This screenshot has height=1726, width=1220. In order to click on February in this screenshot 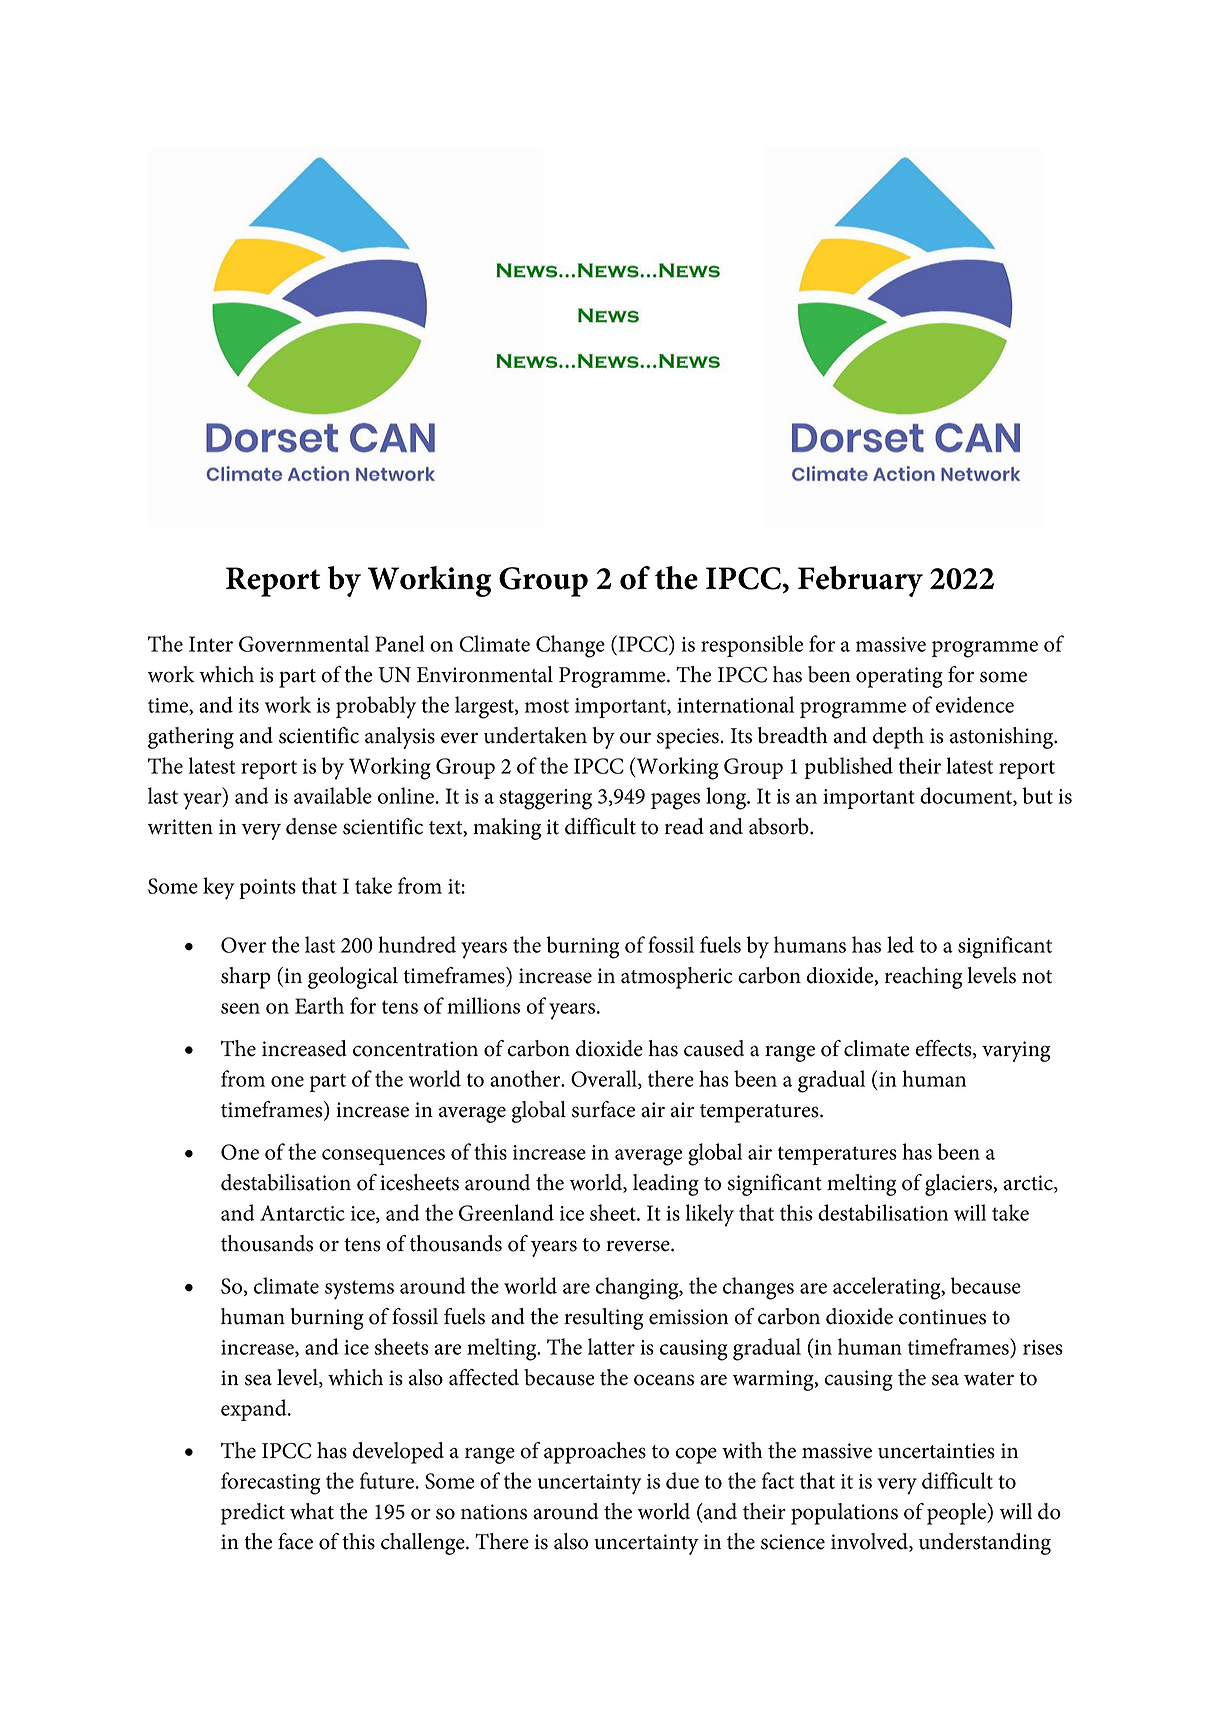, I will do `click(860, 581)`.
